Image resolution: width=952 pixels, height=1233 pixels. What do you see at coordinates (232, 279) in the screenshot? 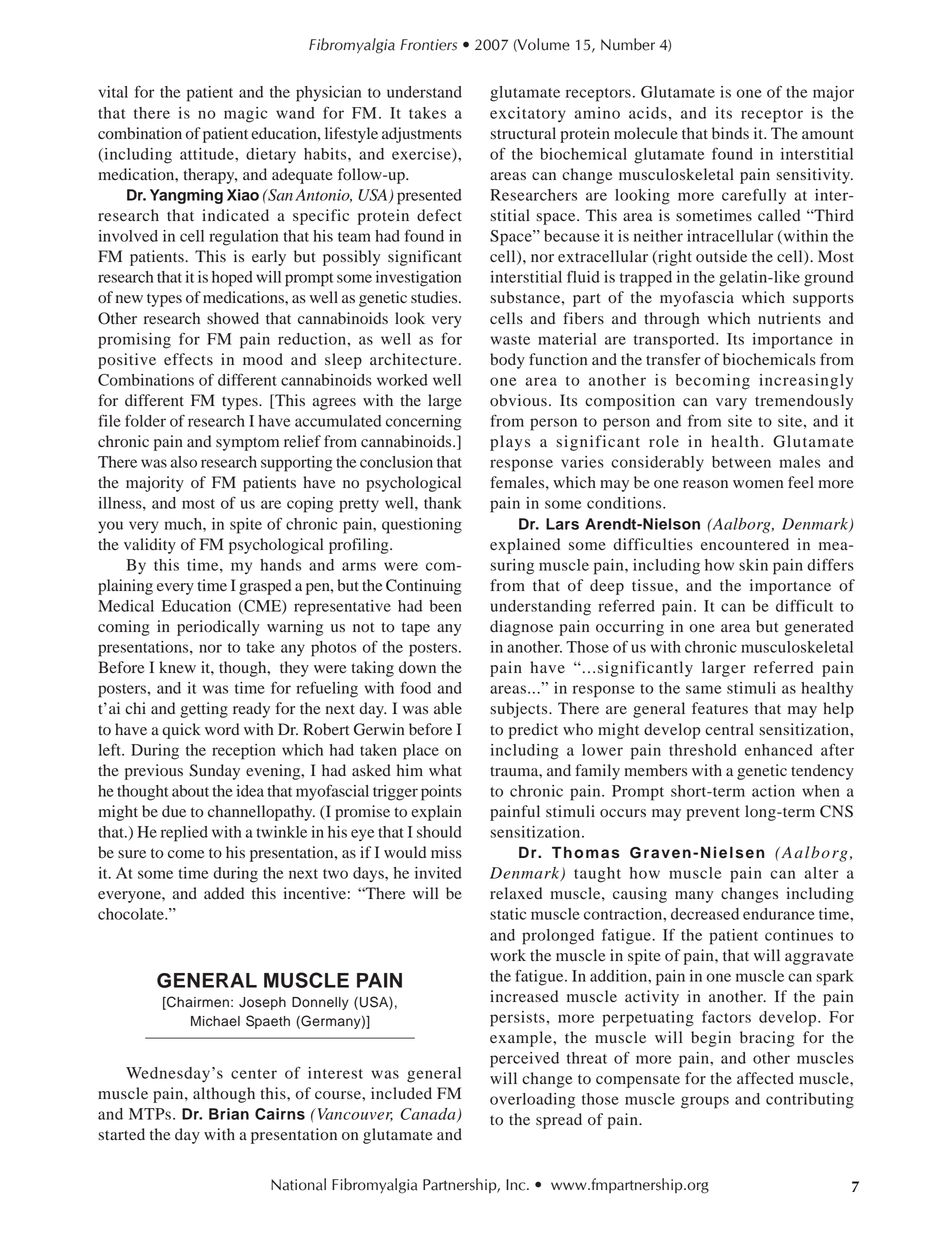
I see `hoped` at bounding box center [232, 279].
